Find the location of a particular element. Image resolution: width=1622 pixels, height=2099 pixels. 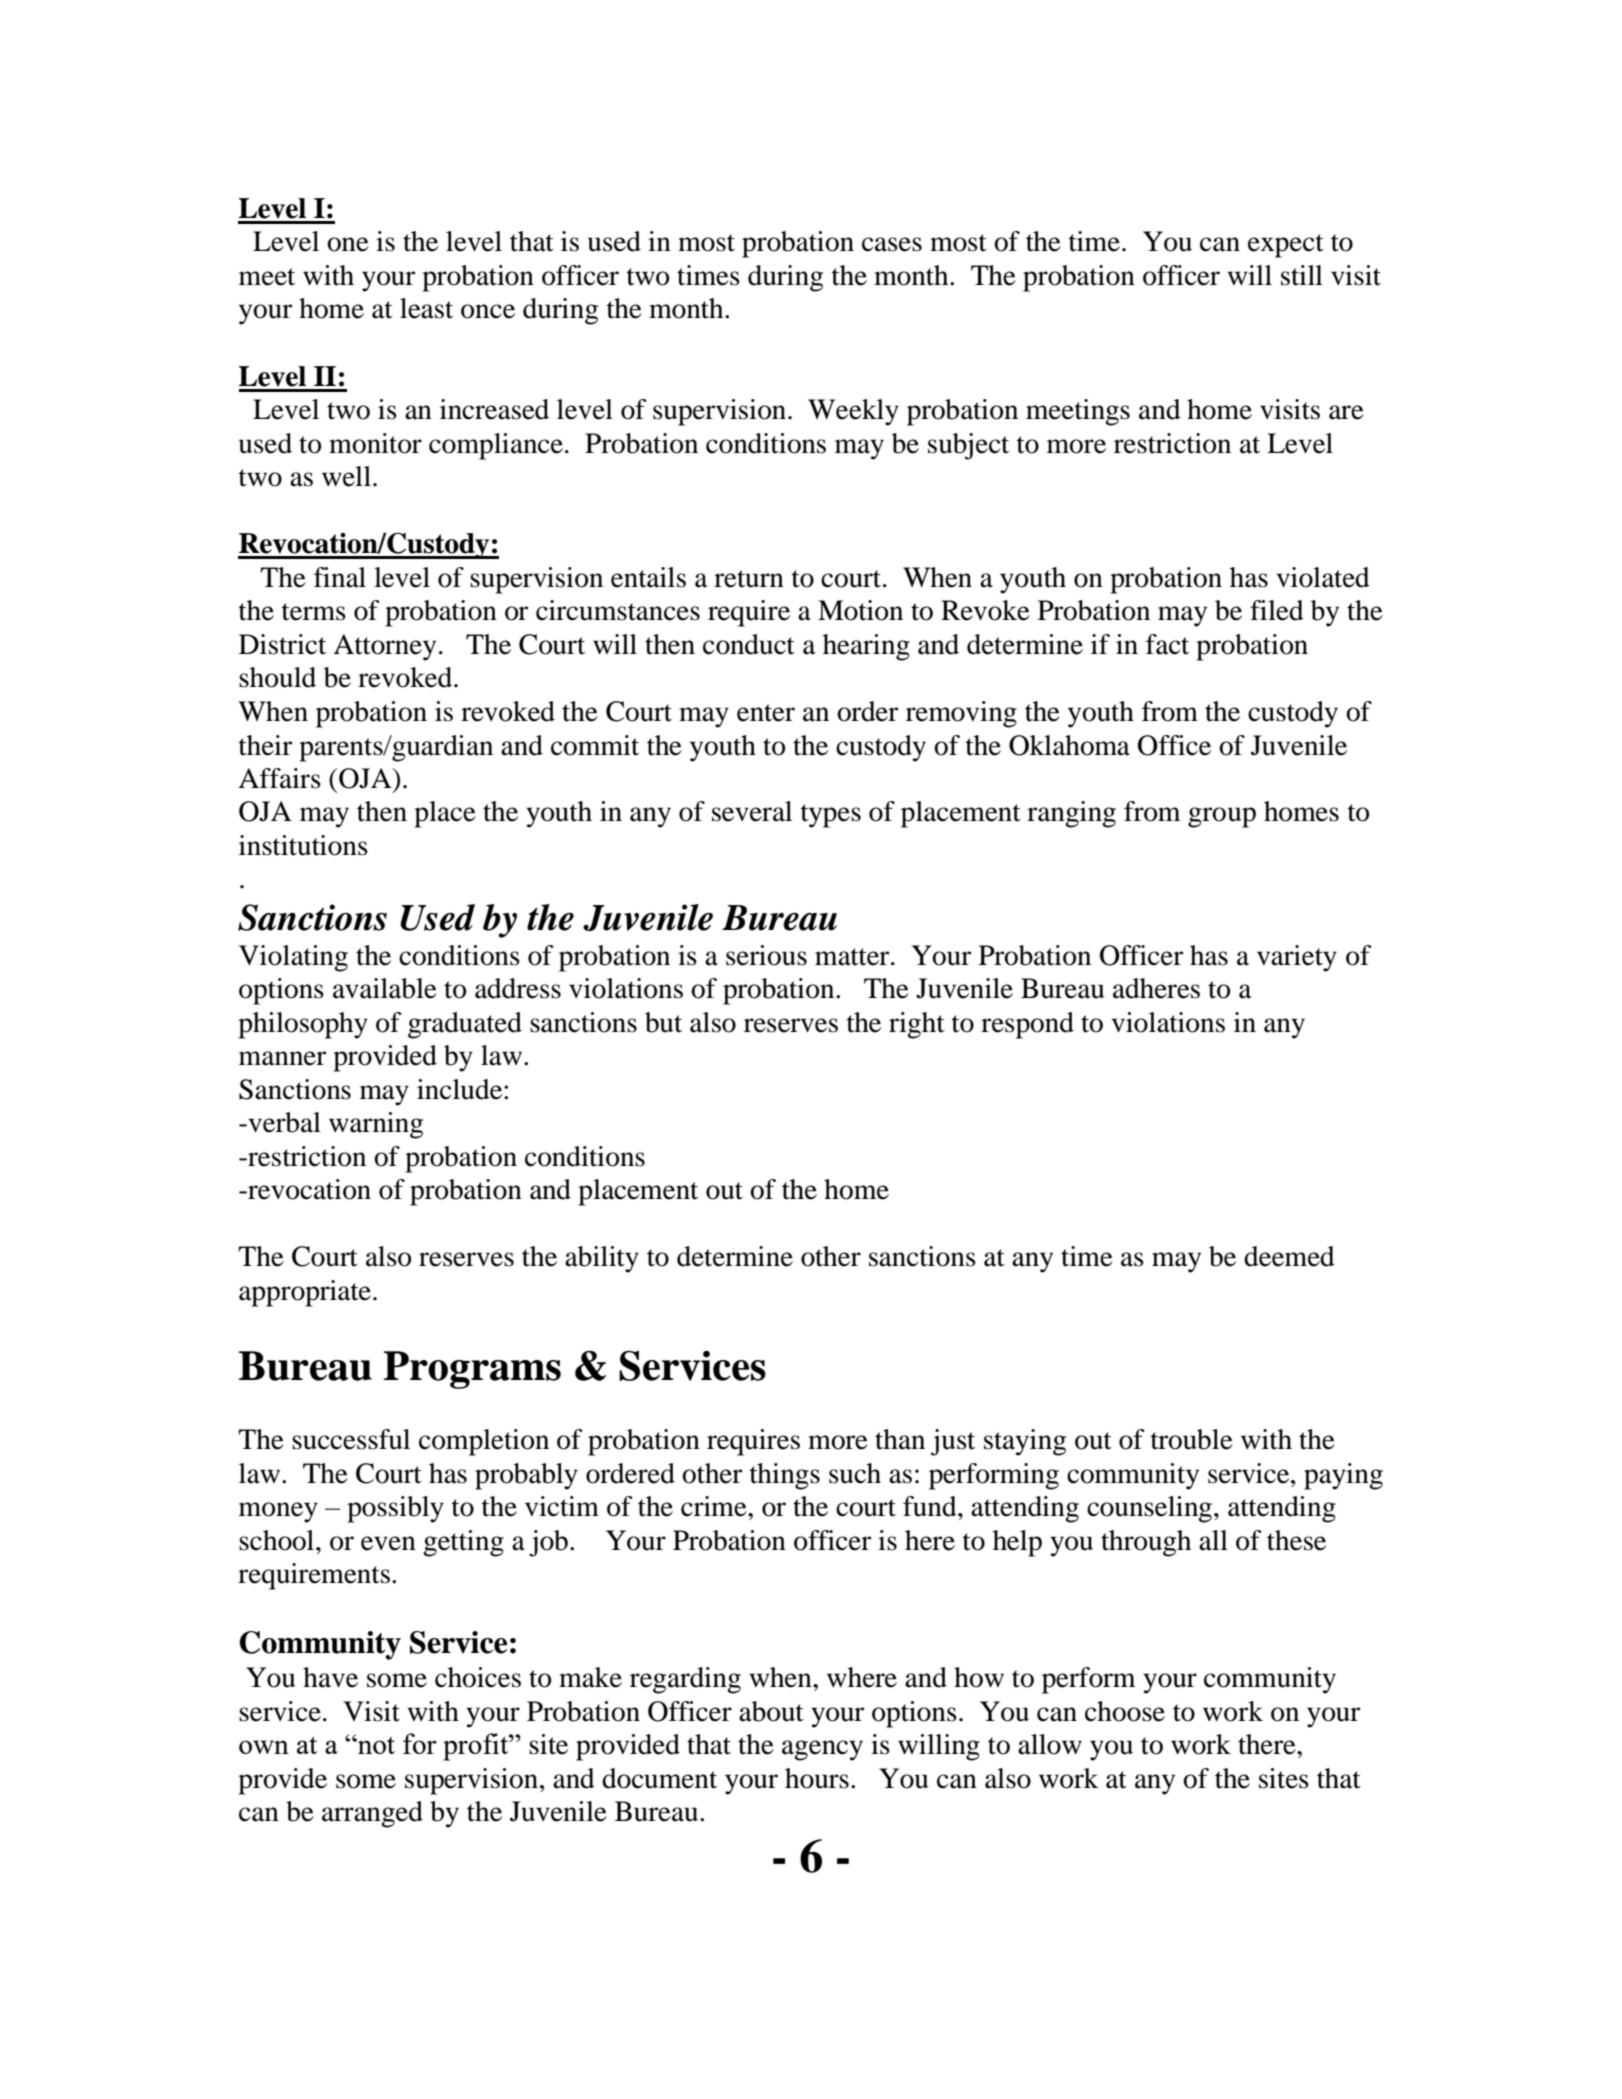

hours is located at coordinates (817, 1778).
